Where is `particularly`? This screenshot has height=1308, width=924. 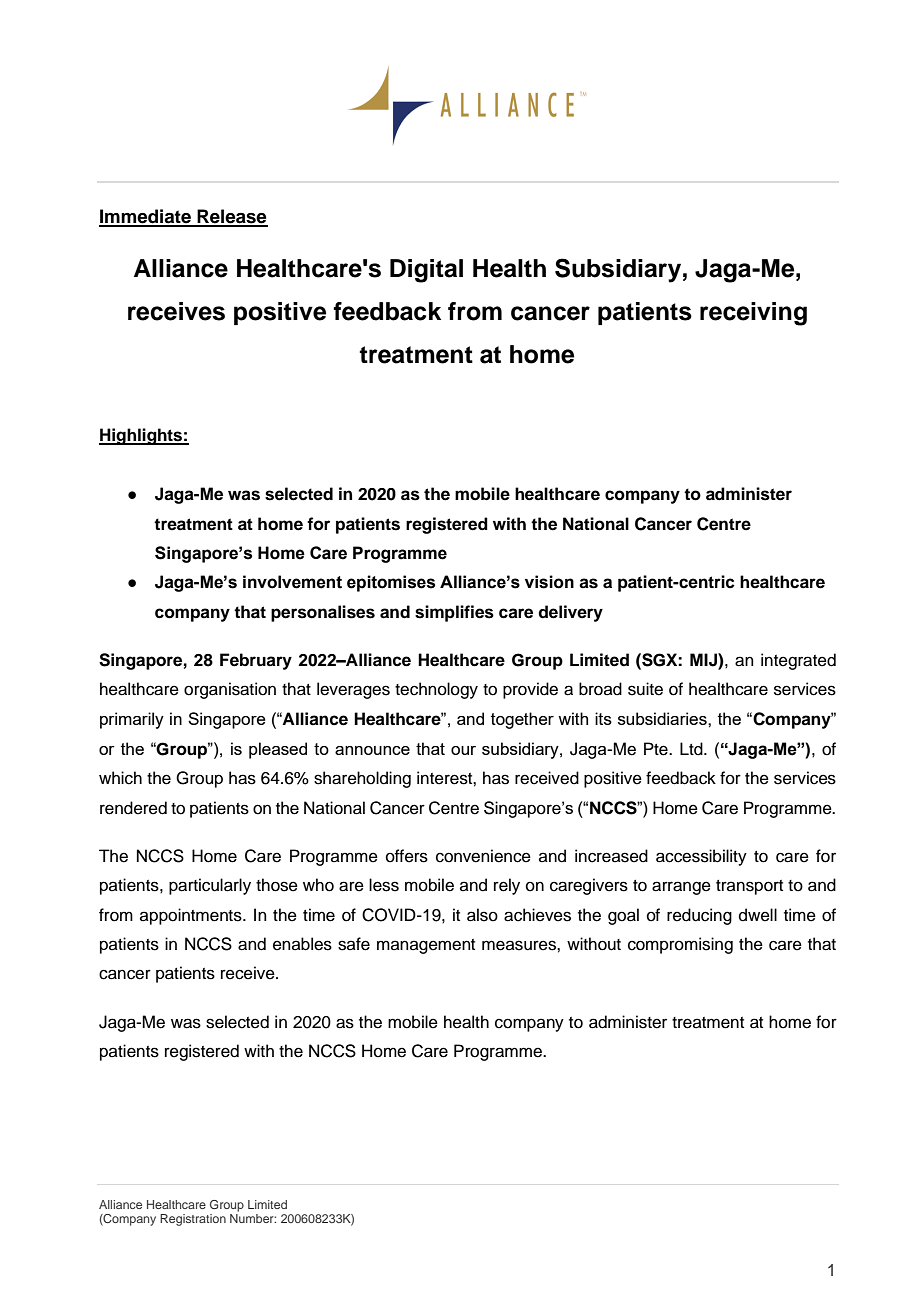 particularly is located at coordinates (210, 886).
